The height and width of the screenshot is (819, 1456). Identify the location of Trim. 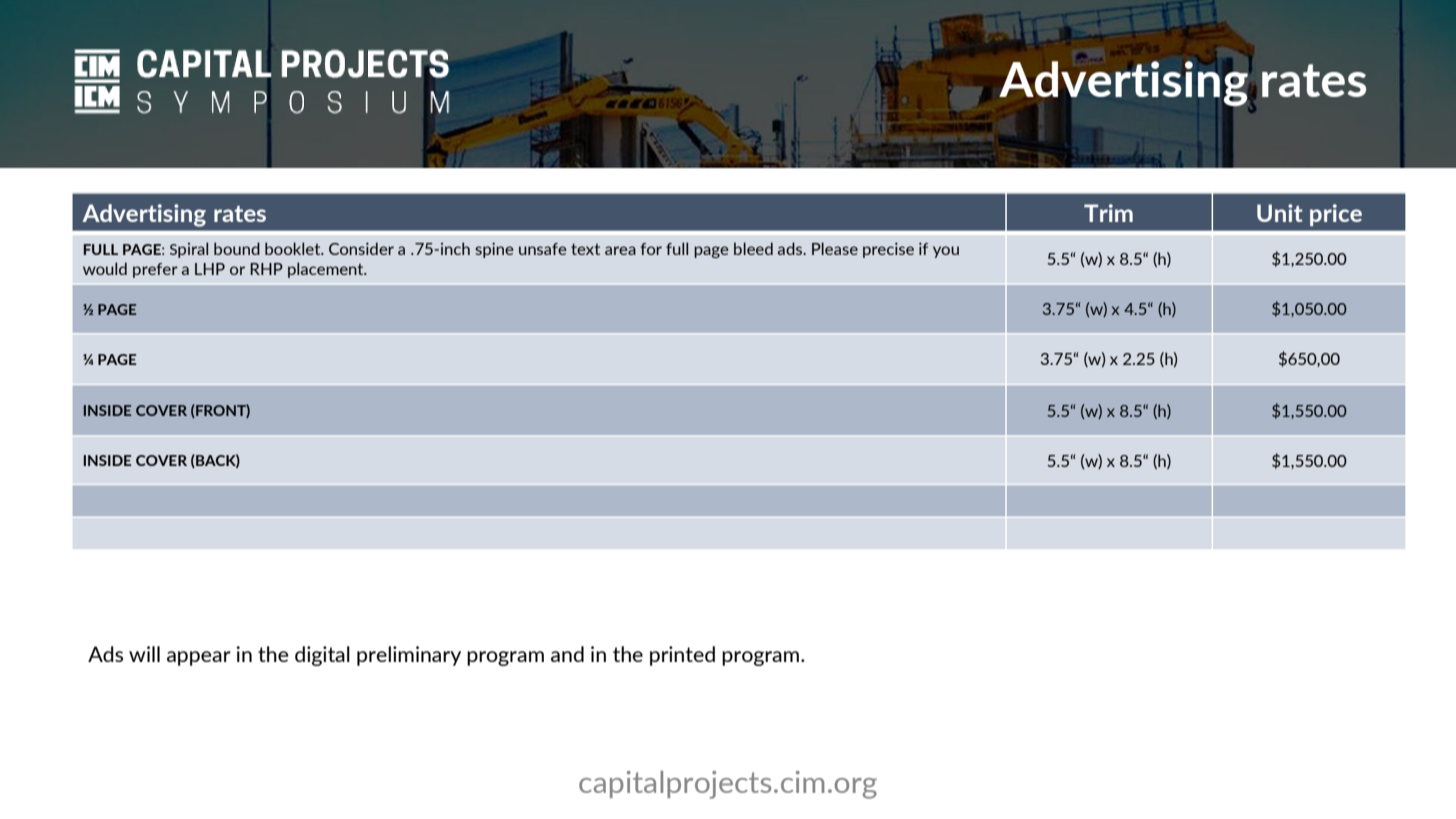
(1108, 213).
